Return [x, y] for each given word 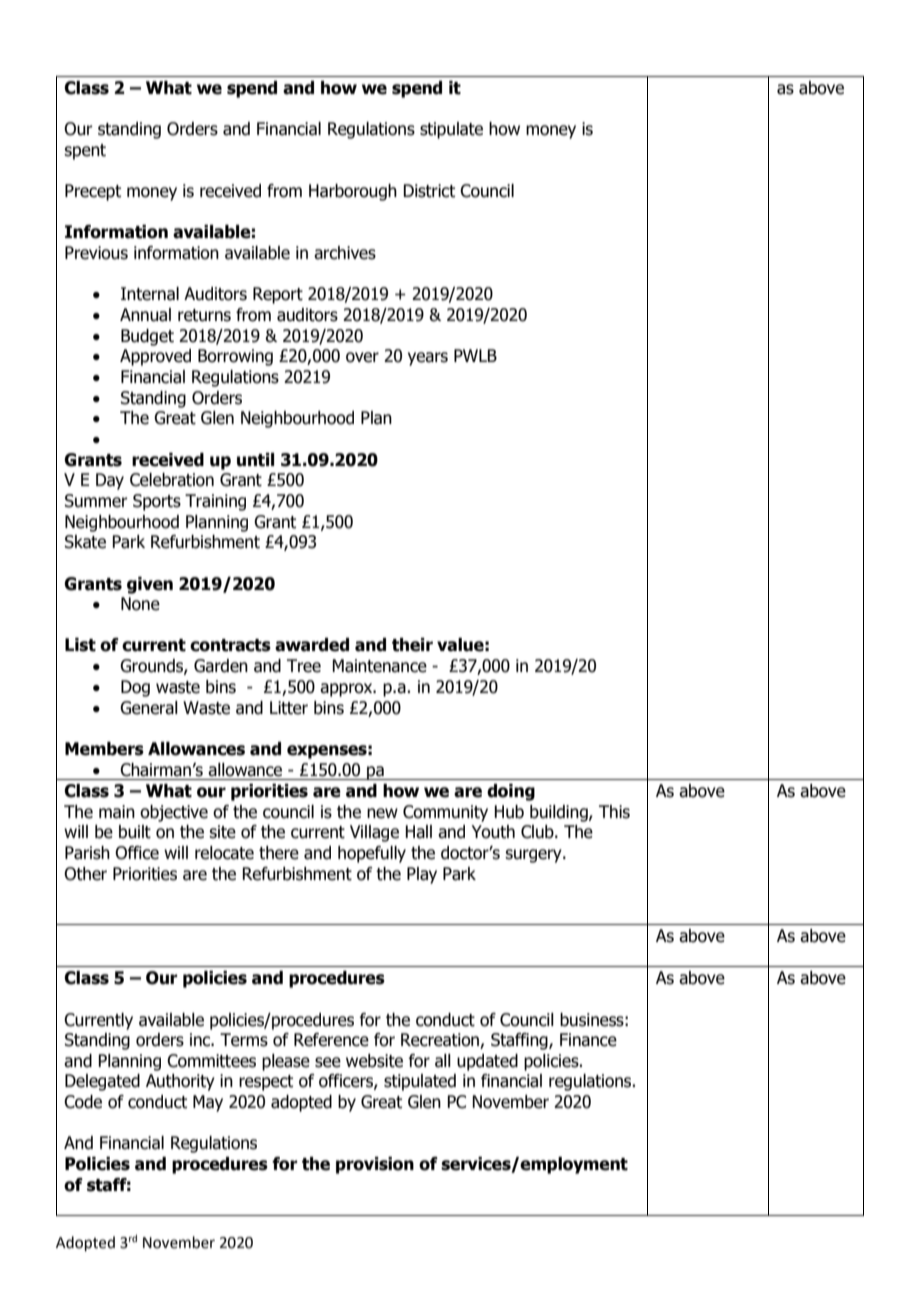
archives [345, 253]
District [429, 191]
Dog [135, 688]
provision [375, 1165]
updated [487, 1062]
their [412, 645]
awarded [312, 645]
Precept [93, 192]
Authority [180, 1082]
